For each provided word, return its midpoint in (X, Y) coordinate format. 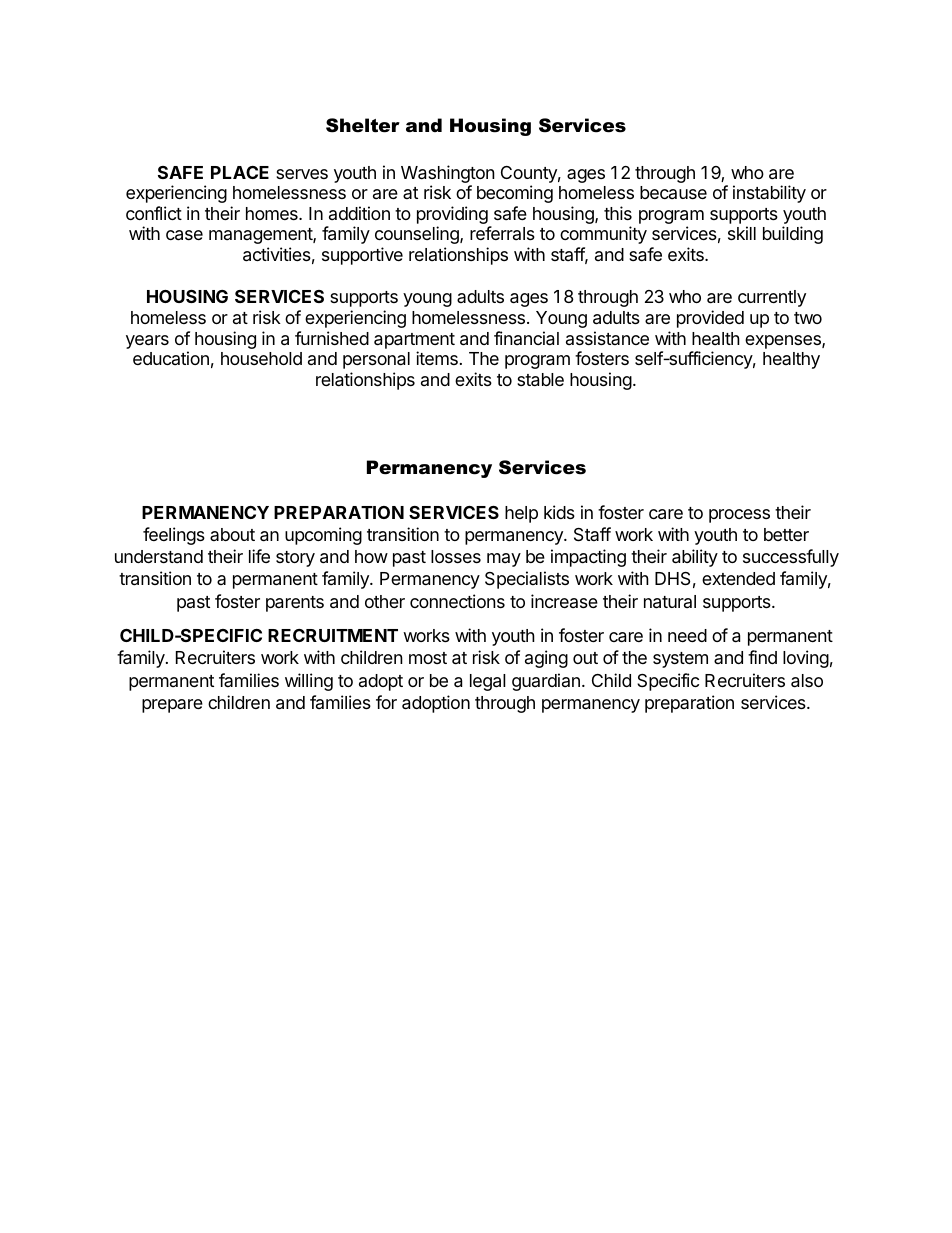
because (673, 192)
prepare (172, 706)
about (232, 534)
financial (526, 338)
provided (710, 319)
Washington (448, 175)
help (521, 514)
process (739, 516)
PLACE (240, 172)
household (261, 358)
